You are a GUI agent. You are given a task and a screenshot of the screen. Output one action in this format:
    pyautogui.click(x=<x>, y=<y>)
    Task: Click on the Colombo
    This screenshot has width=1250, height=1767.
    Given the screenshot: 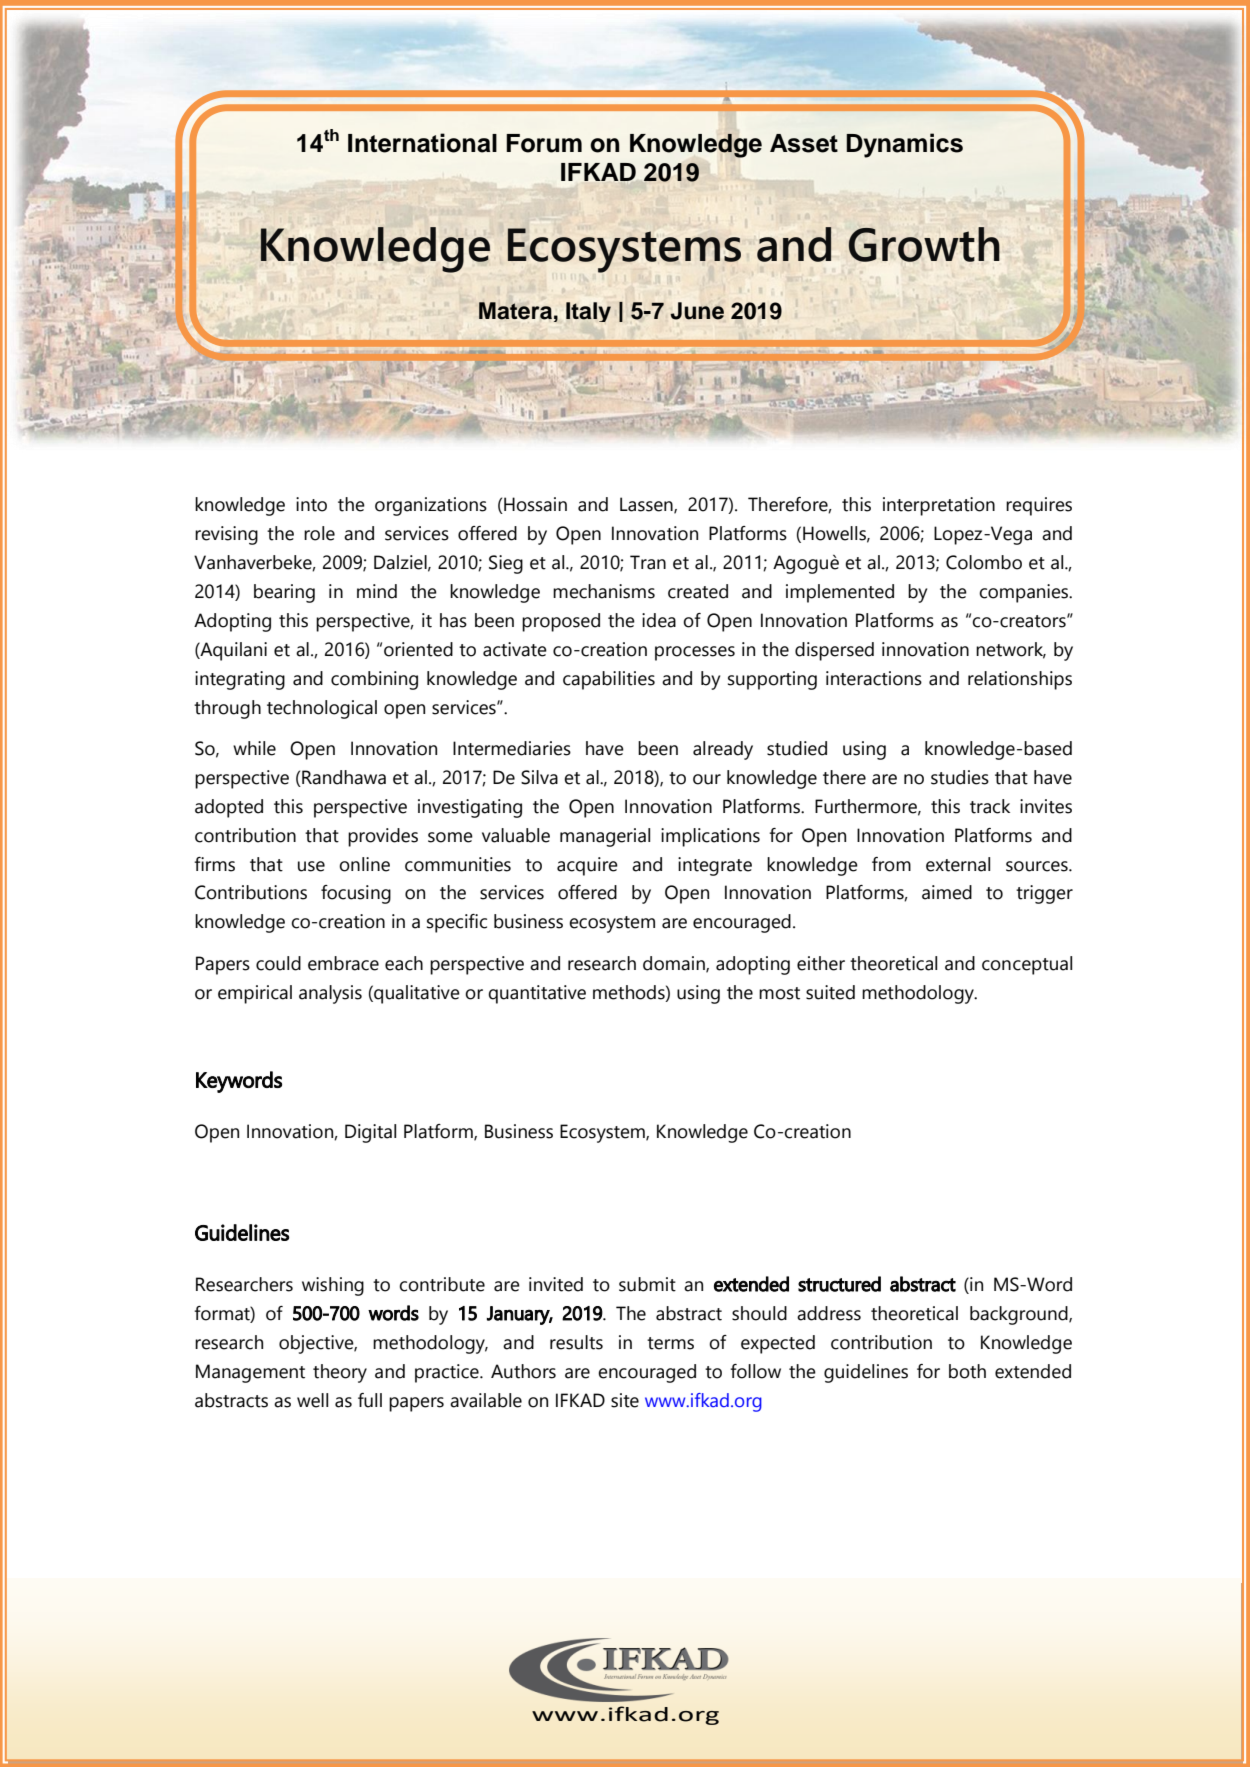 What is the action you would take?
    pyautogui.click(x=984, y=562)
